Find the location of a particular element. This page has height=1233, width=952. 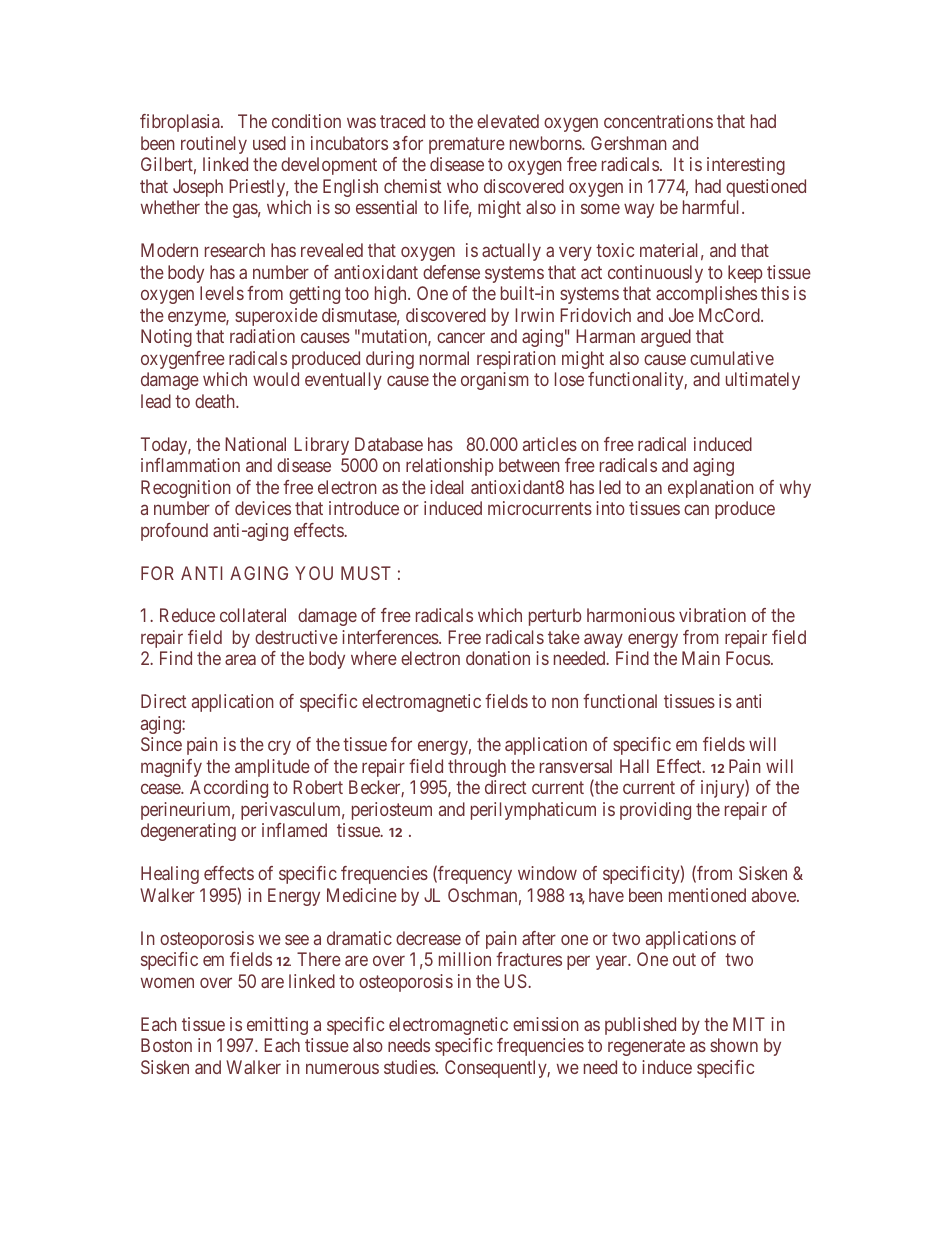

routinely is located at coordinates (214, 145).
